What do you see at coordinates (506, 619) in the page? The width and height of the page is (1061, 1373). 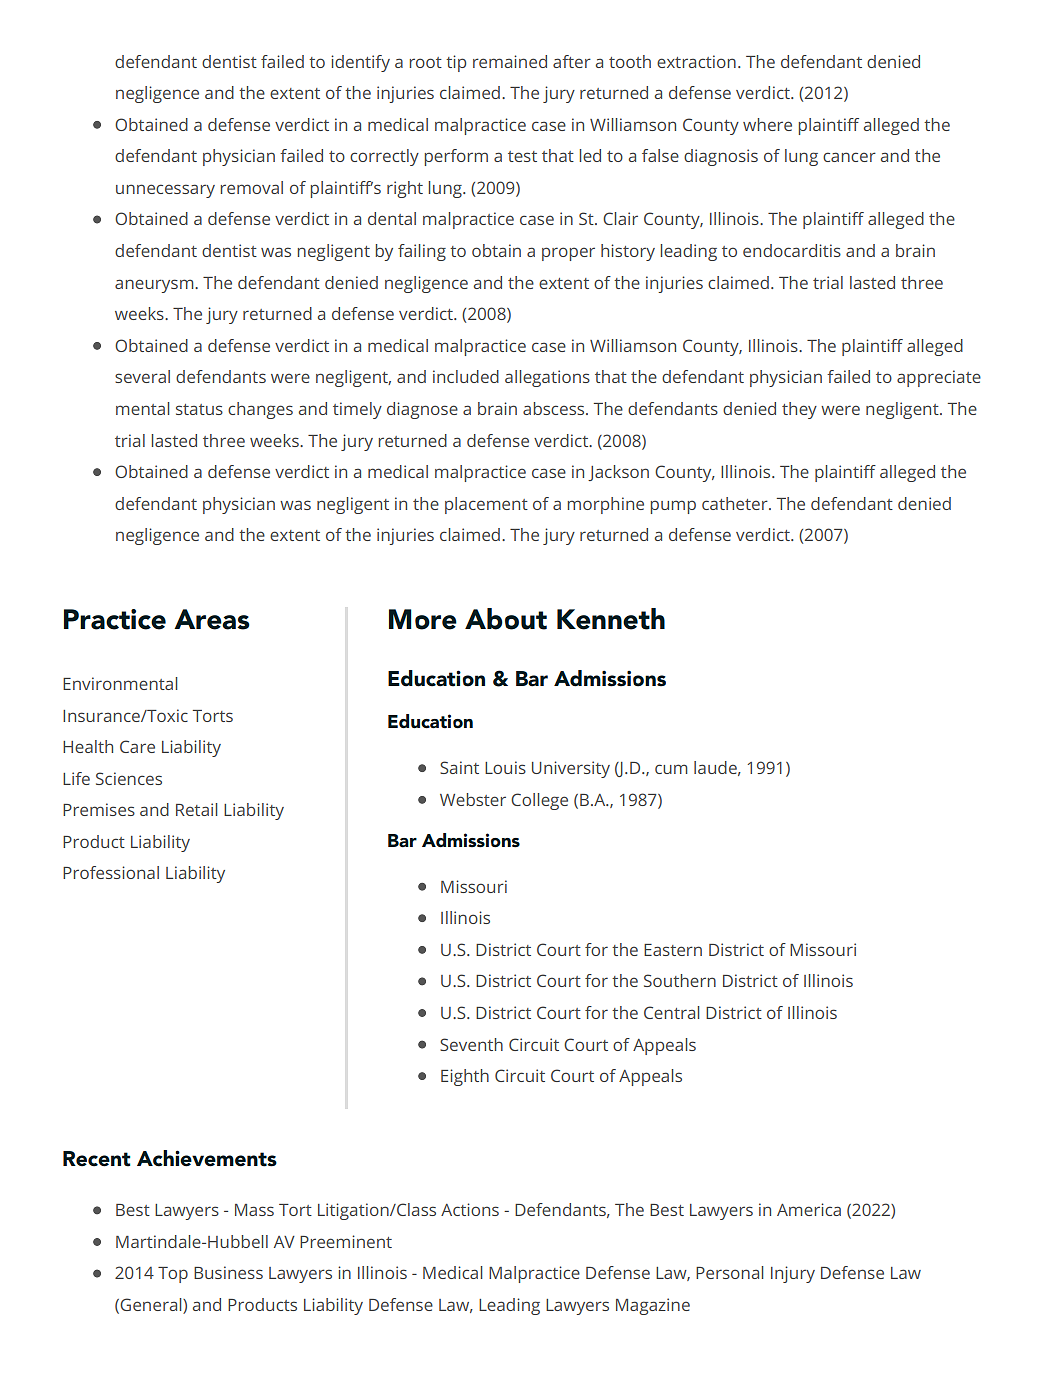 I see `About` at bounding box center [506, 619].
